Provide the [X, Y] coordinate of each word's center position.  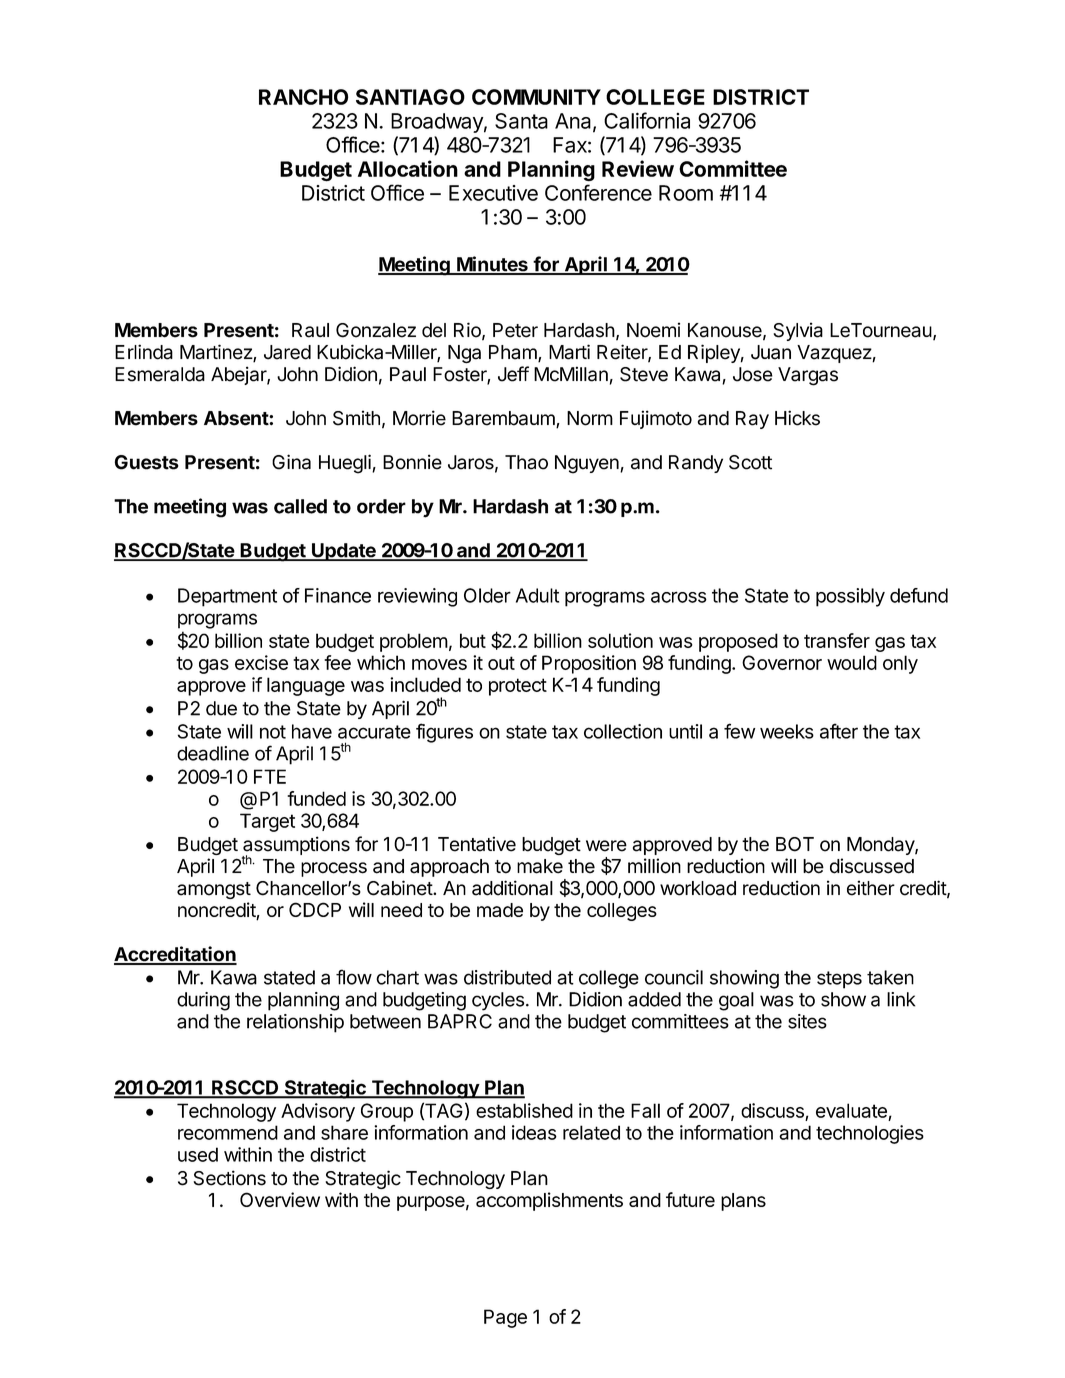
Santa [521, 121]
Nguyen [588, 464]
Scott [750, 462]
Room [686, 193]
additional [512, 888]
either [871, 888]
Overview [280, 1199]
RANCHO [303, 97]
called [300, 506]
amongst [214, 890]
